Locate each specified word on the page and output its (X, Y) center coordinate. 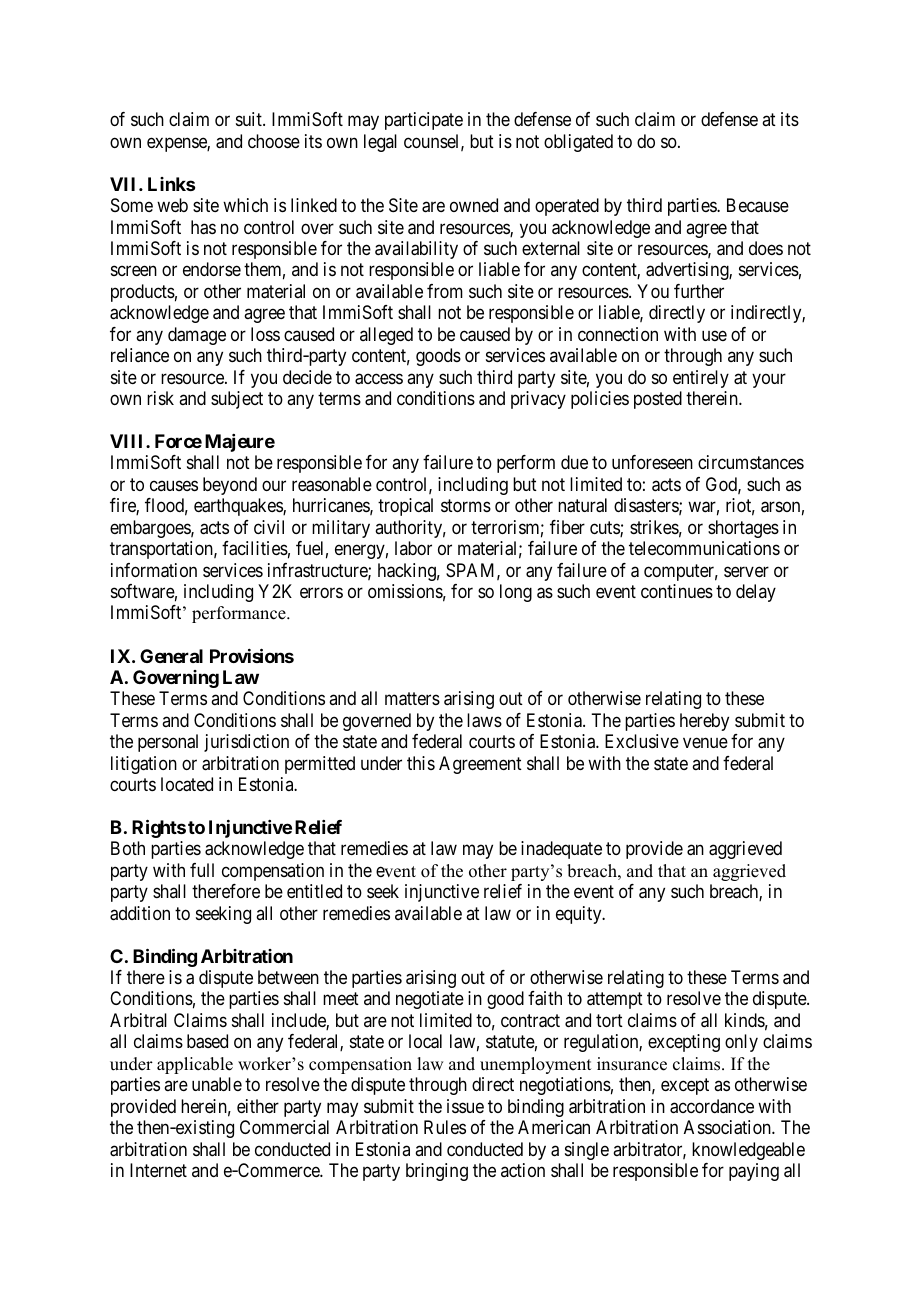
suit (250, 119)
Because (758, 205)
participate (424, 121)
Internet (158, 1170)
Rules (445, 1127)
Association (728, 1127)
